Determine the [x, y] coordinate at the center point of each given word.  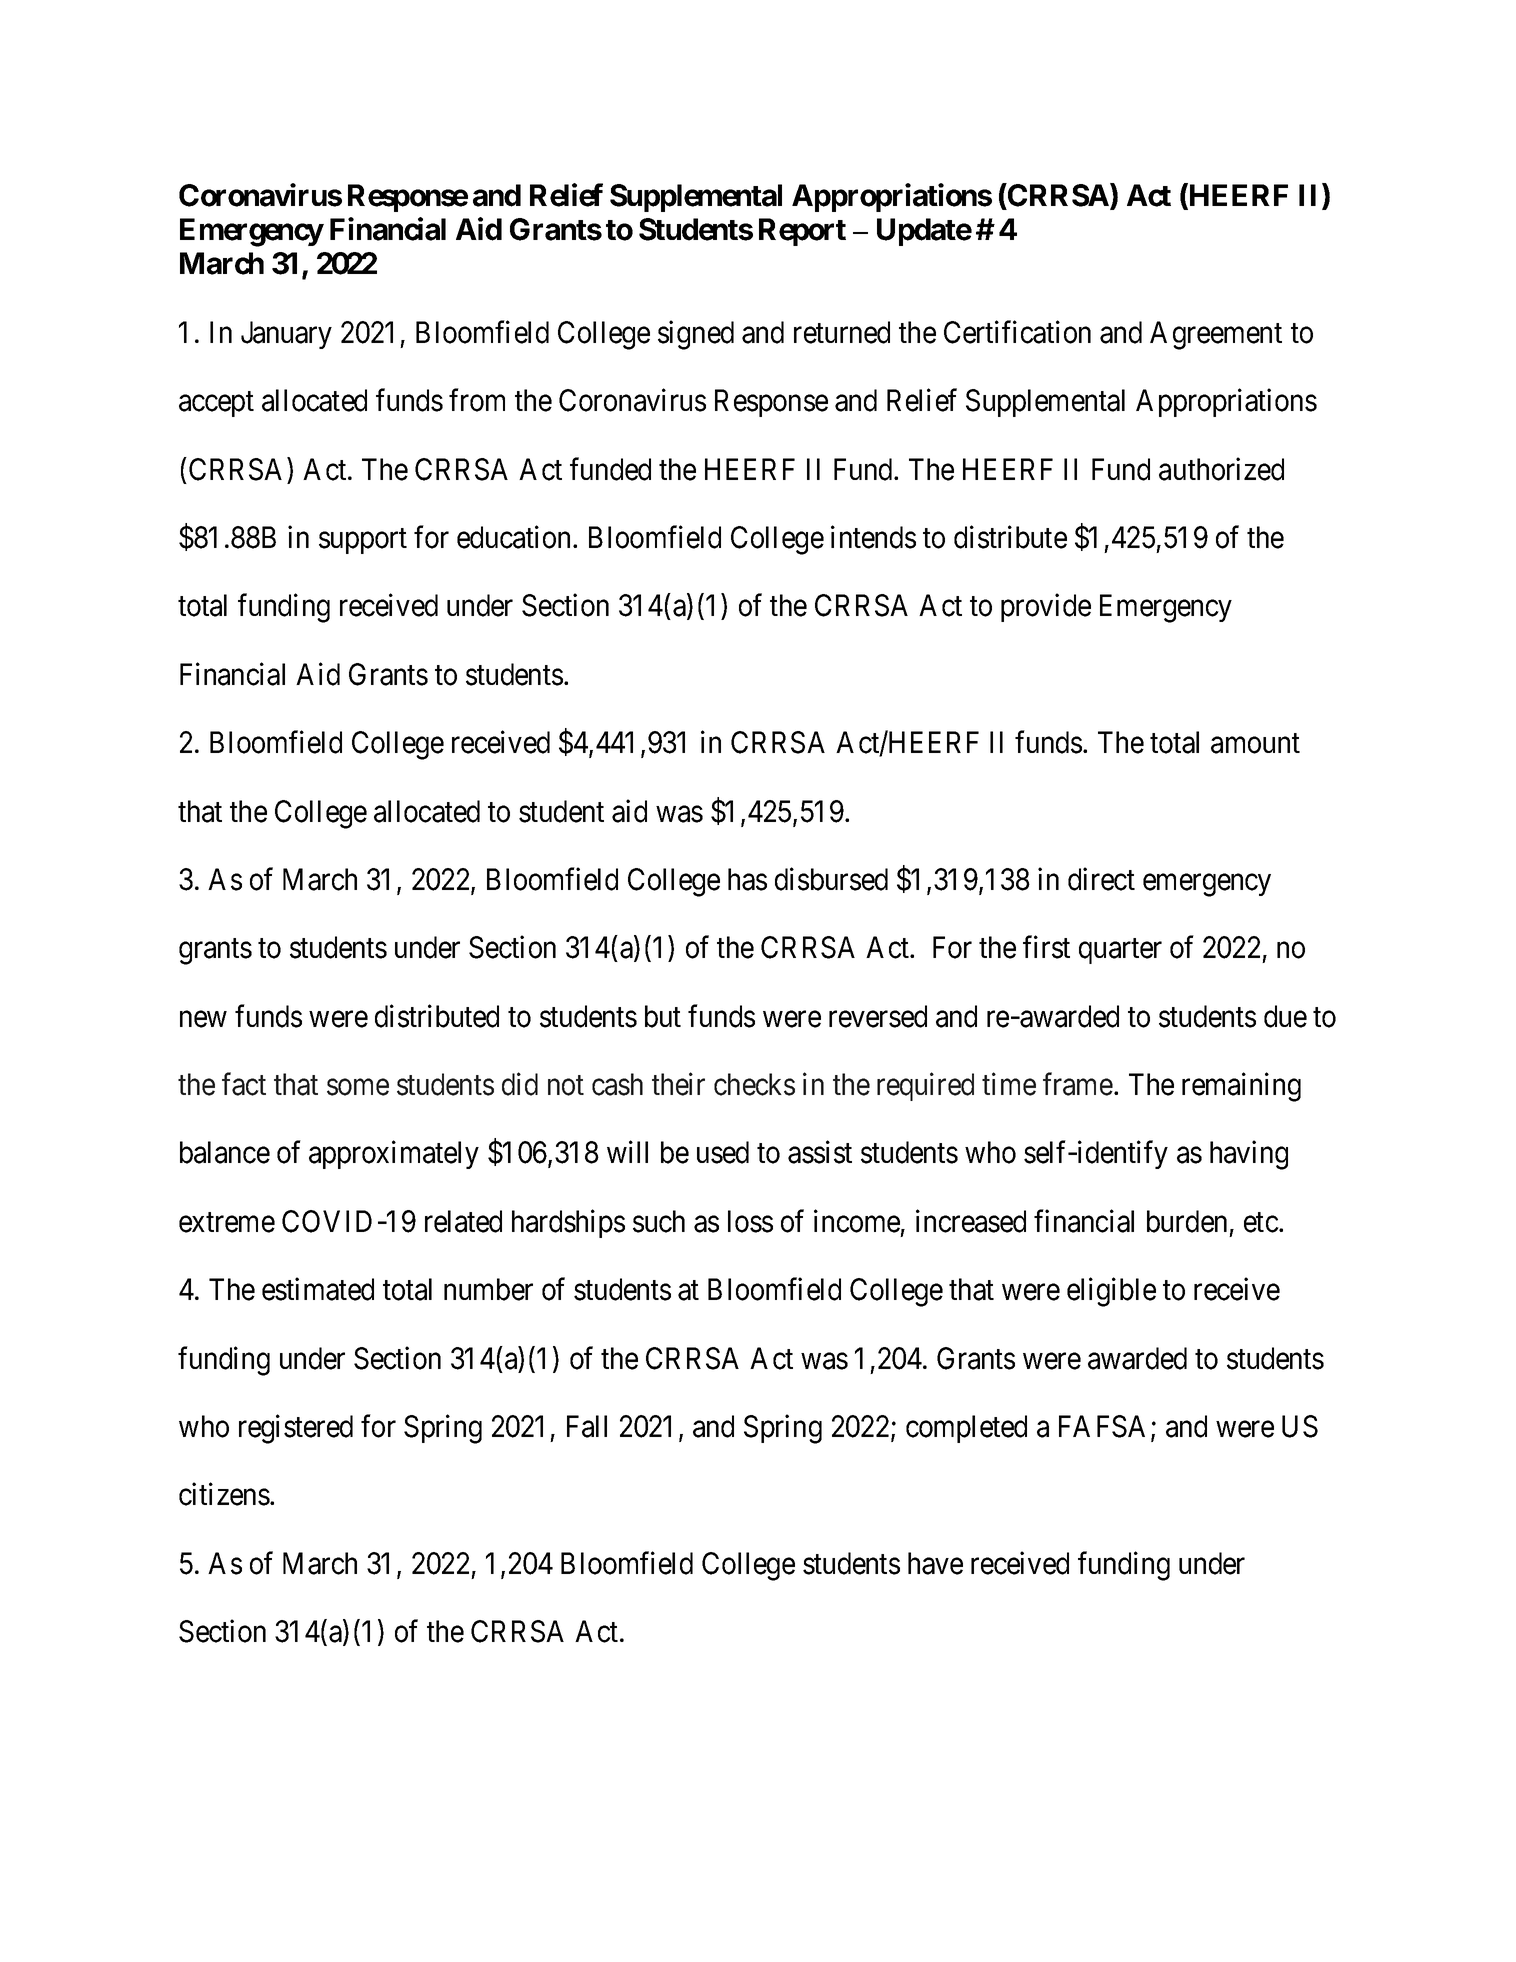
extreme [227, 1223]
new [203, 1019]
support [363, 541]
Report [802, 232]
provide [1046, 608]
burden [1187, 1221]
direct [1101, 879]
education [515, 537]
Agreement [1216, 335]
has [747, 879]
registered [296, 1429]
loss [750, 1221]
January [286, 335]
